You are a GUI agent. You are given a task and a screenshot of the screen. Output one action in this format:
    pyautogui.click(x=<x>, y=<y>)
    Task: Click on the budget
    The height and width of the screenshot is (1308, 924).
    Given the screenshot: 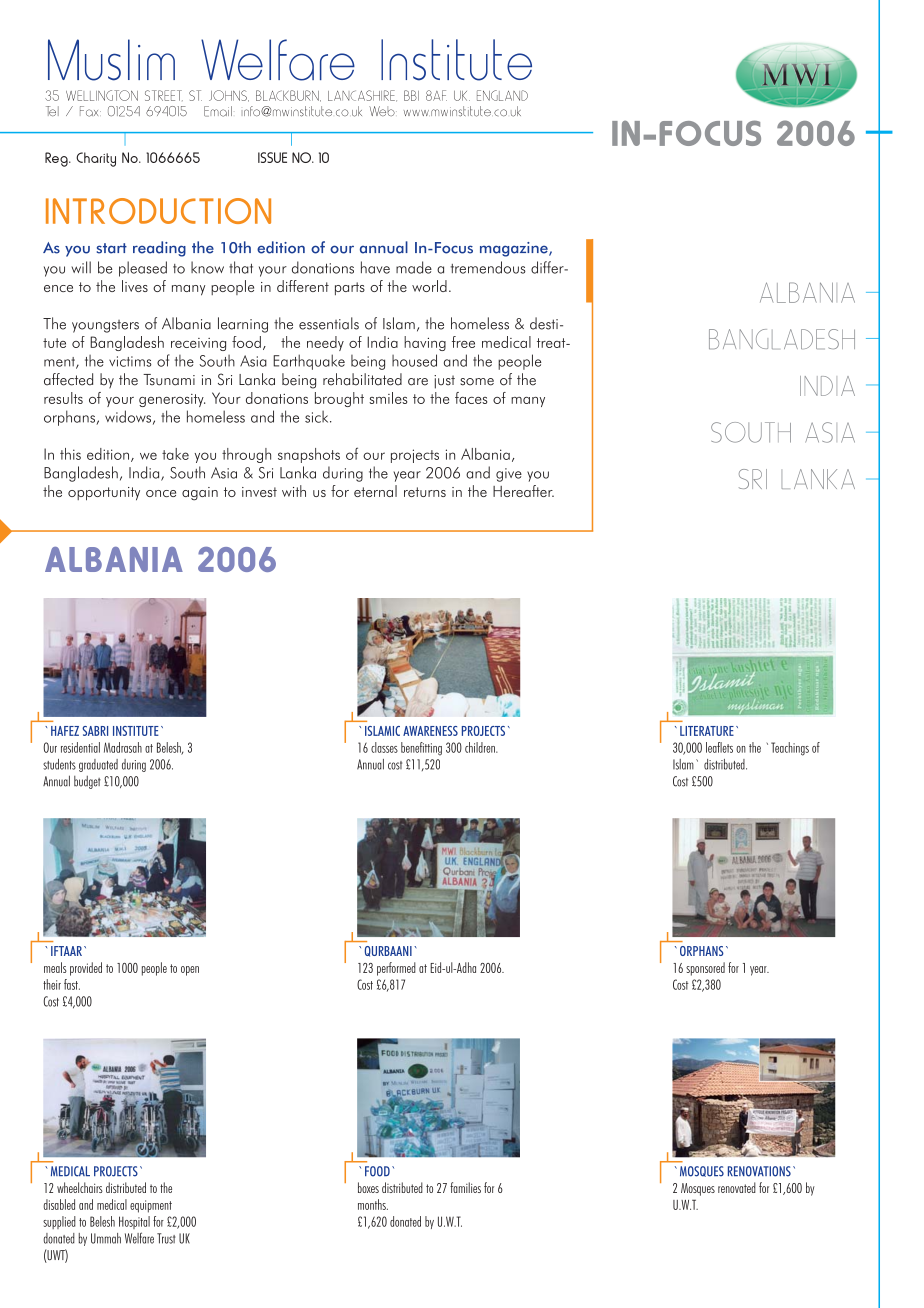 What is the action you would take?
    pyautogui.click(x=87, y=782)
